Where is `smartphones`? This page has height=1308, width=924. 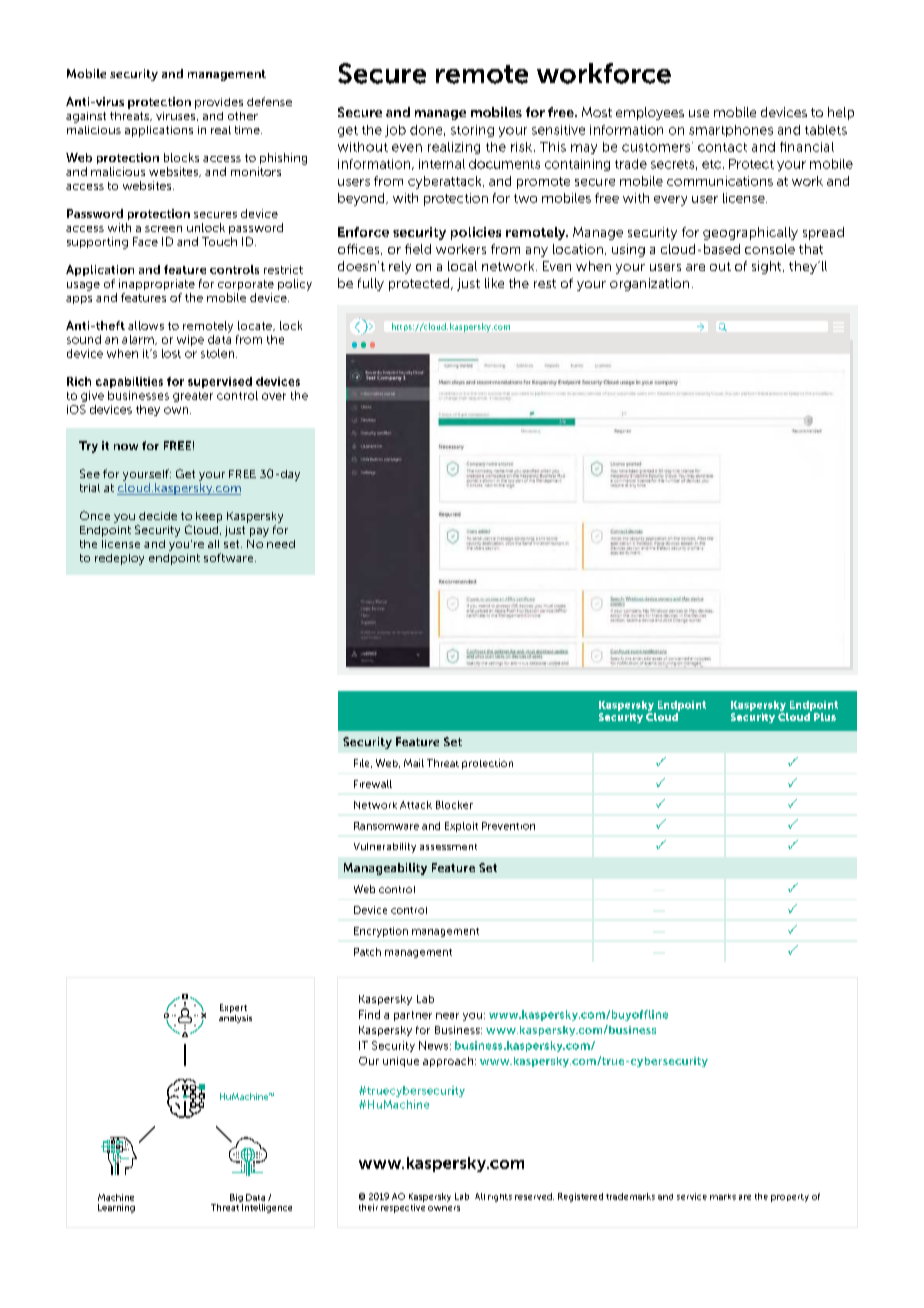 smartphones is located at coordinates (731, 131).
